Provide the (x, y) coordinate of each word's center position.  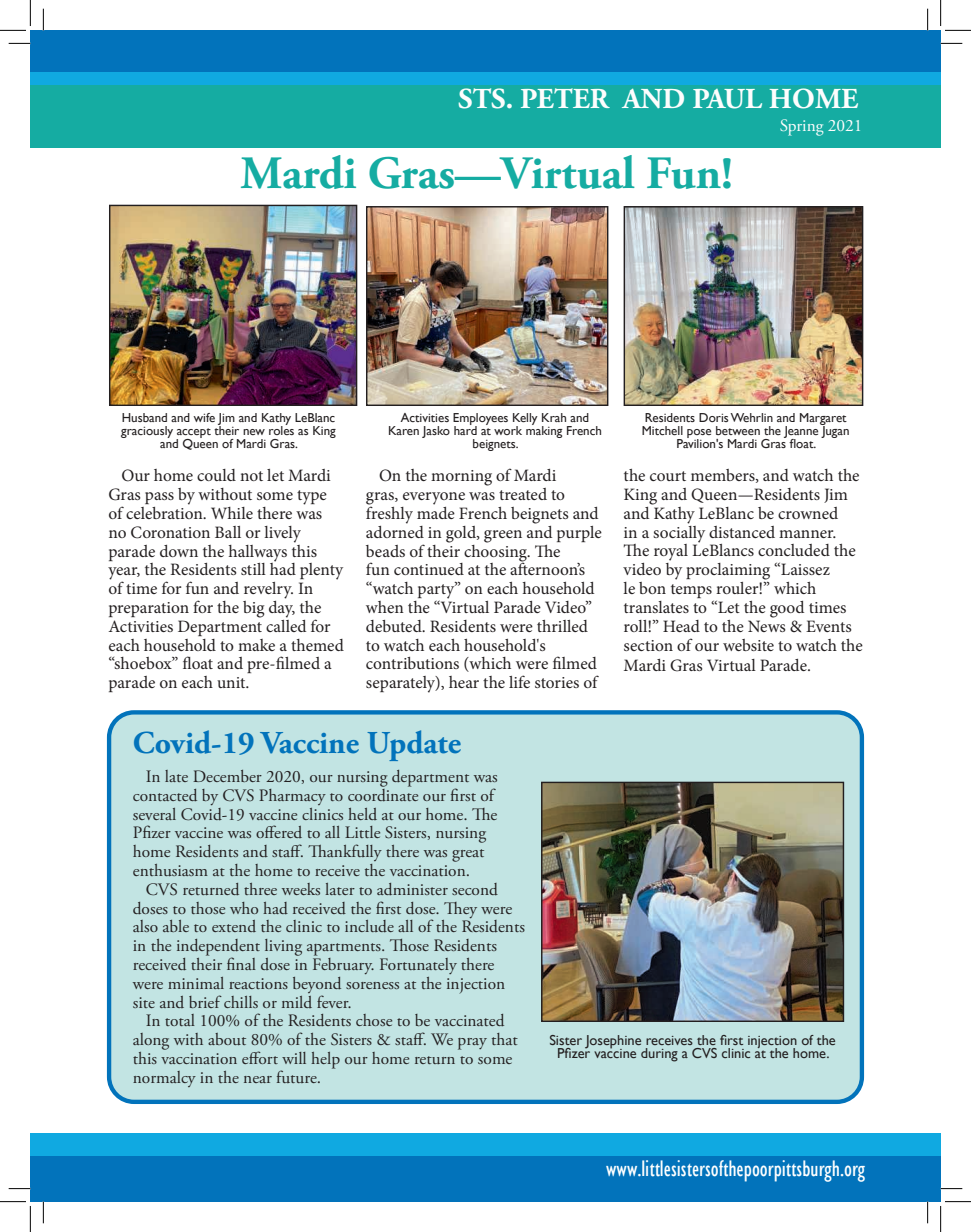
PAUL (727, 99)
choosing (496, 552)
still (253, 569)
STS (482, 98)
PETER (565, 98)
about (227, 1039)
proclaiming (728, 571)
